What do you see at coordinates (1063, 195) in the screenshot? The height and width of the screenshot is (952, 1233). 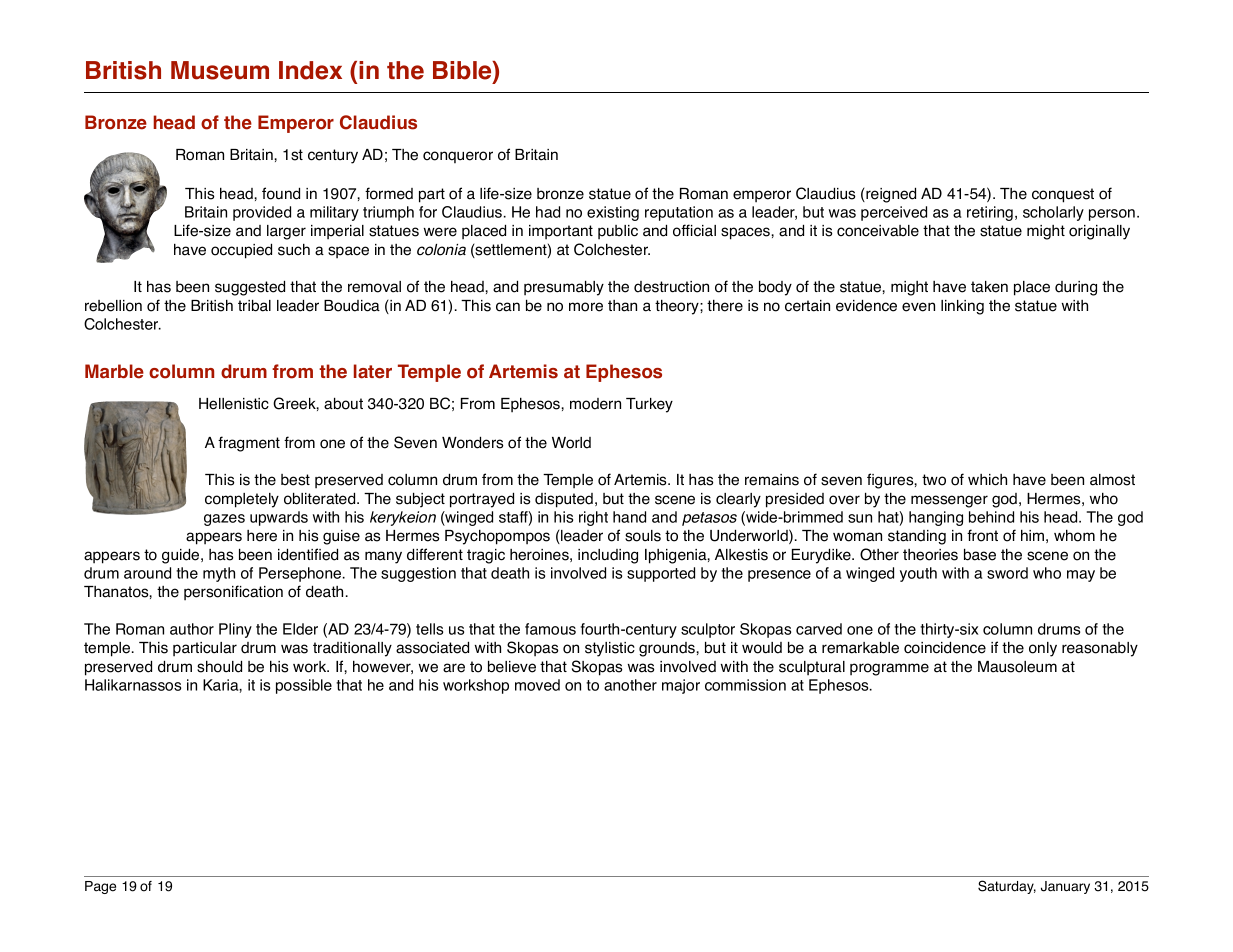 I see `conquest` at bounding box center [1063, 195].
